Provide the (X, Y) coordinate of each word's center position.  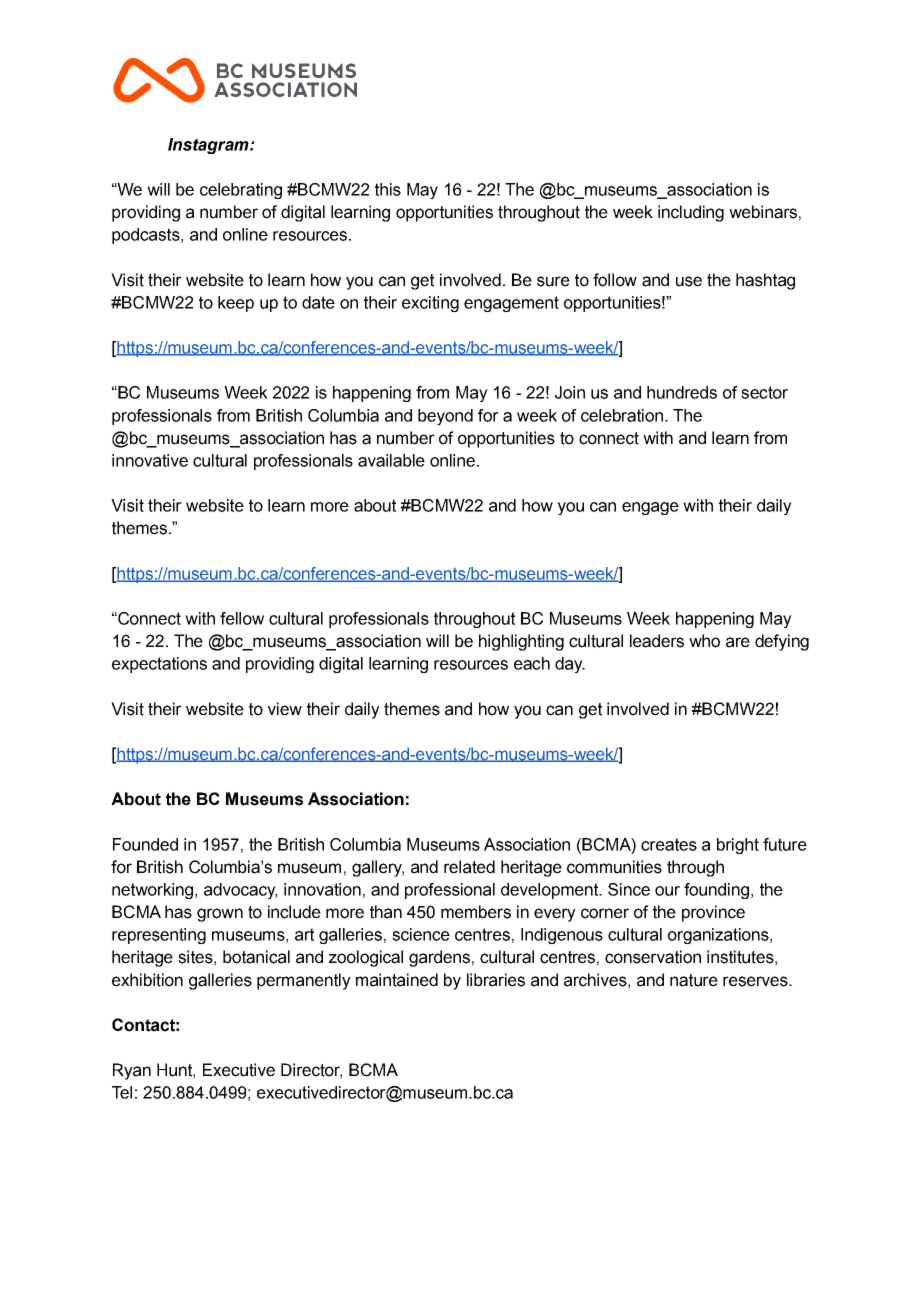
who (704, 641)
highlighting (521, 642)
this (388, 189)
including (691, 213)
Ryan (132, 1071)
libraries (496, 980)
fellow (242, 618)
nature (694, 980)
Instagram (209, 146)
